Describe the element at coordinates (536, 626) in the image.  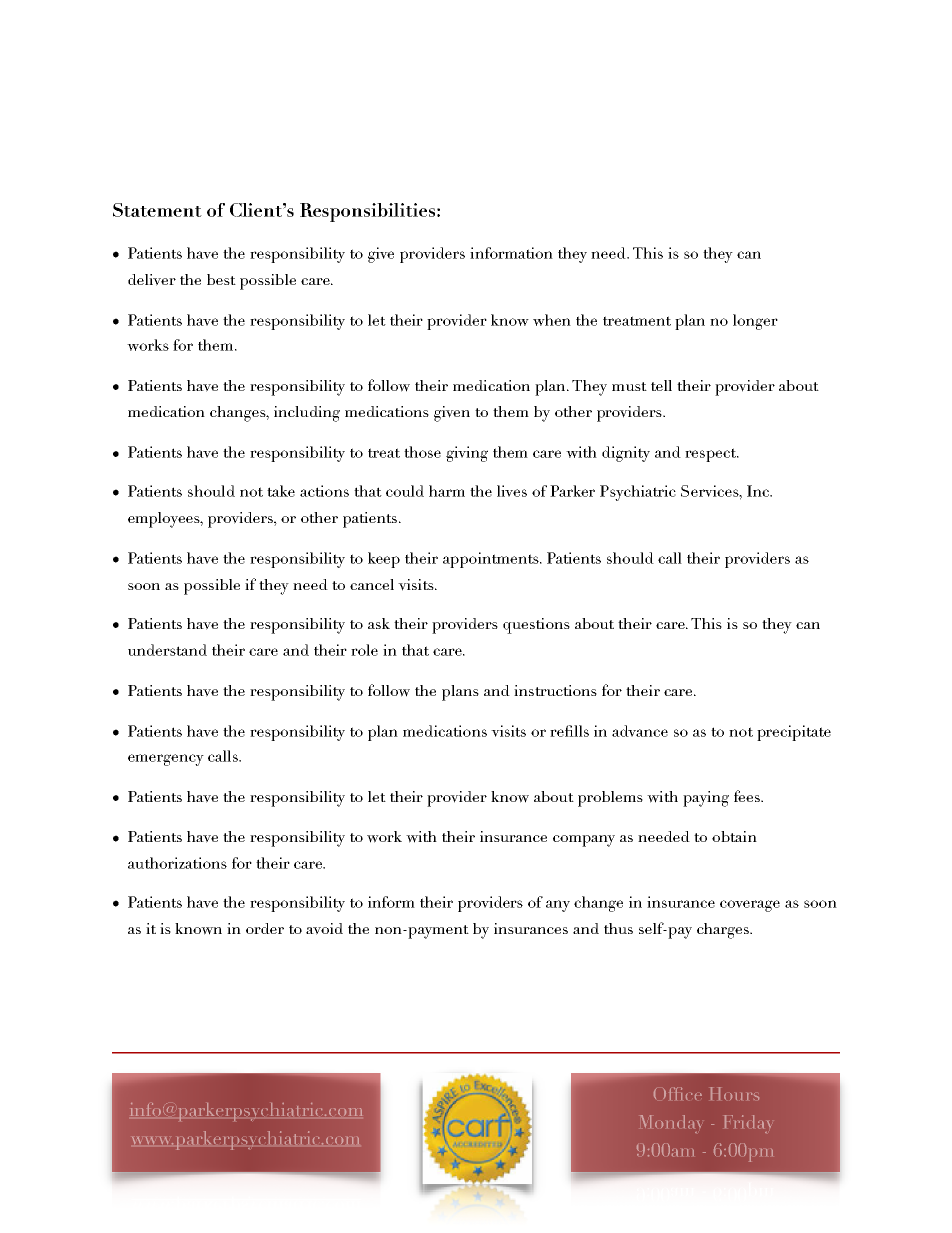
I see `questions` at that location.
